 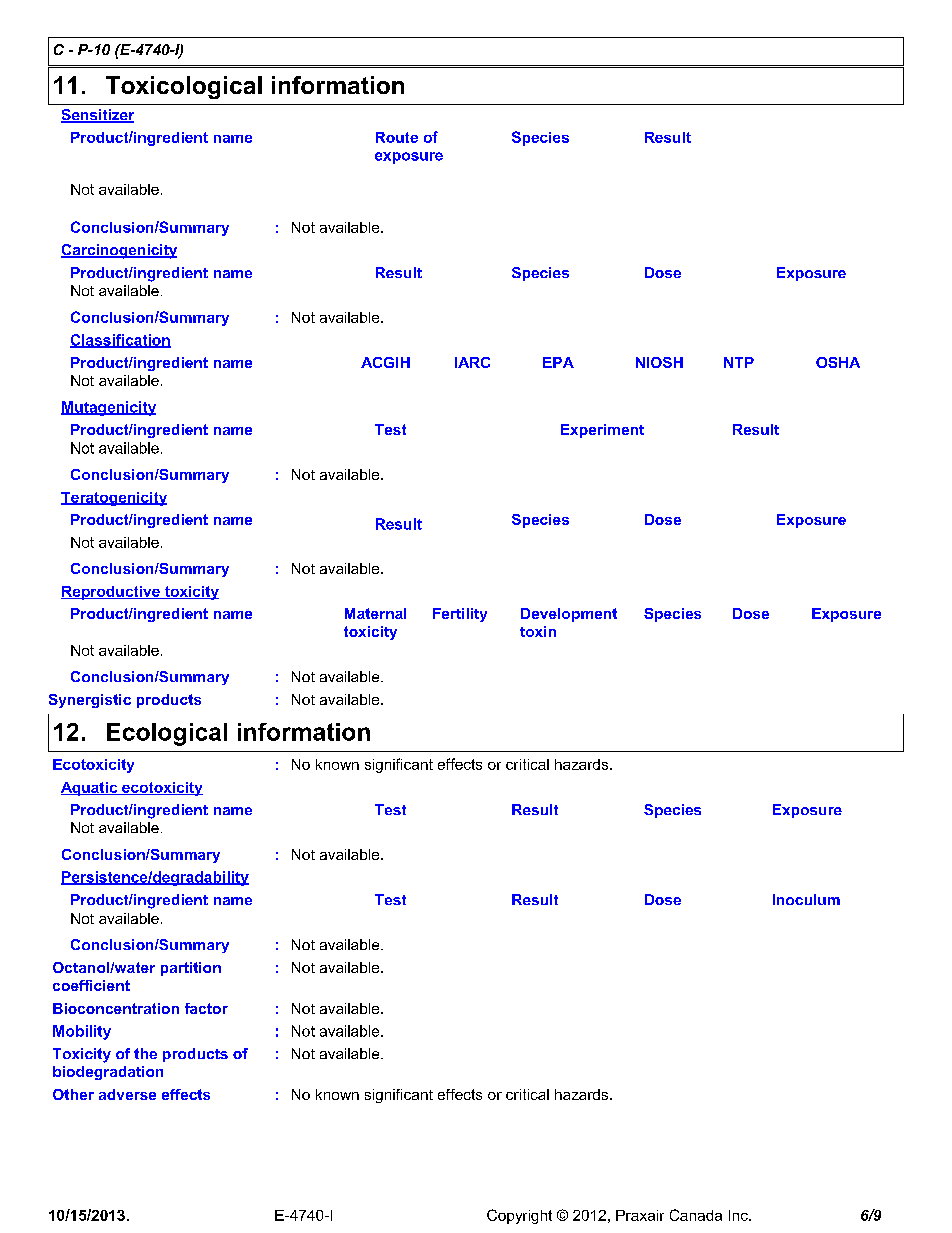 I want to click on Inc, so click(x=739, y=1215).
